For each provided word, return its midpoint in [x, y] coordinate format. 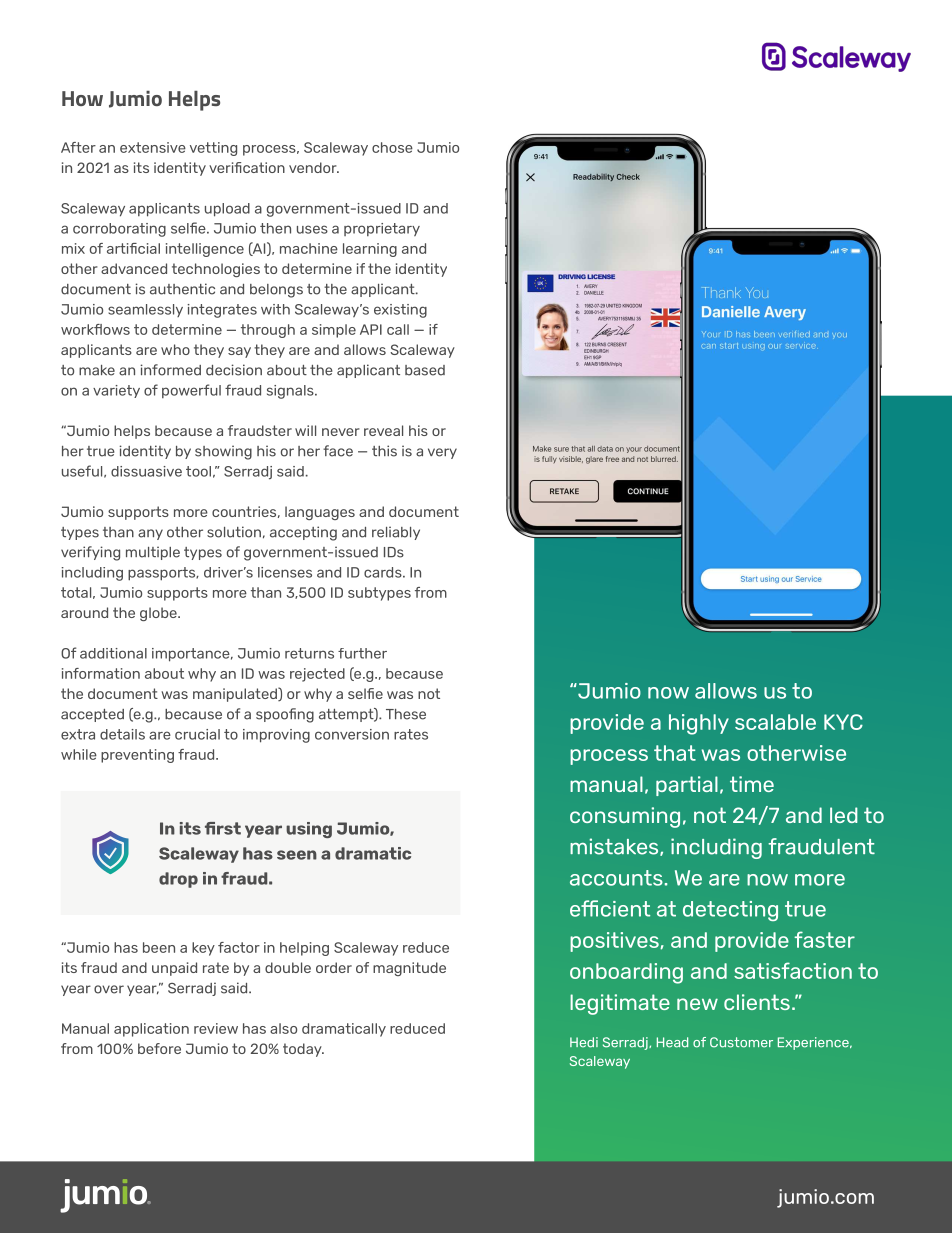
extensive [153, 147]
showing [223, 452]
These [406, 714]
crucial [197, 734]
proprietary [382, 229]
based [425, 370]
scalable [775, 722]
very [442, 453]
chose [392, 147]
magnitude [409, 969]
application [151, 1030]
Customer [741, 1042]
